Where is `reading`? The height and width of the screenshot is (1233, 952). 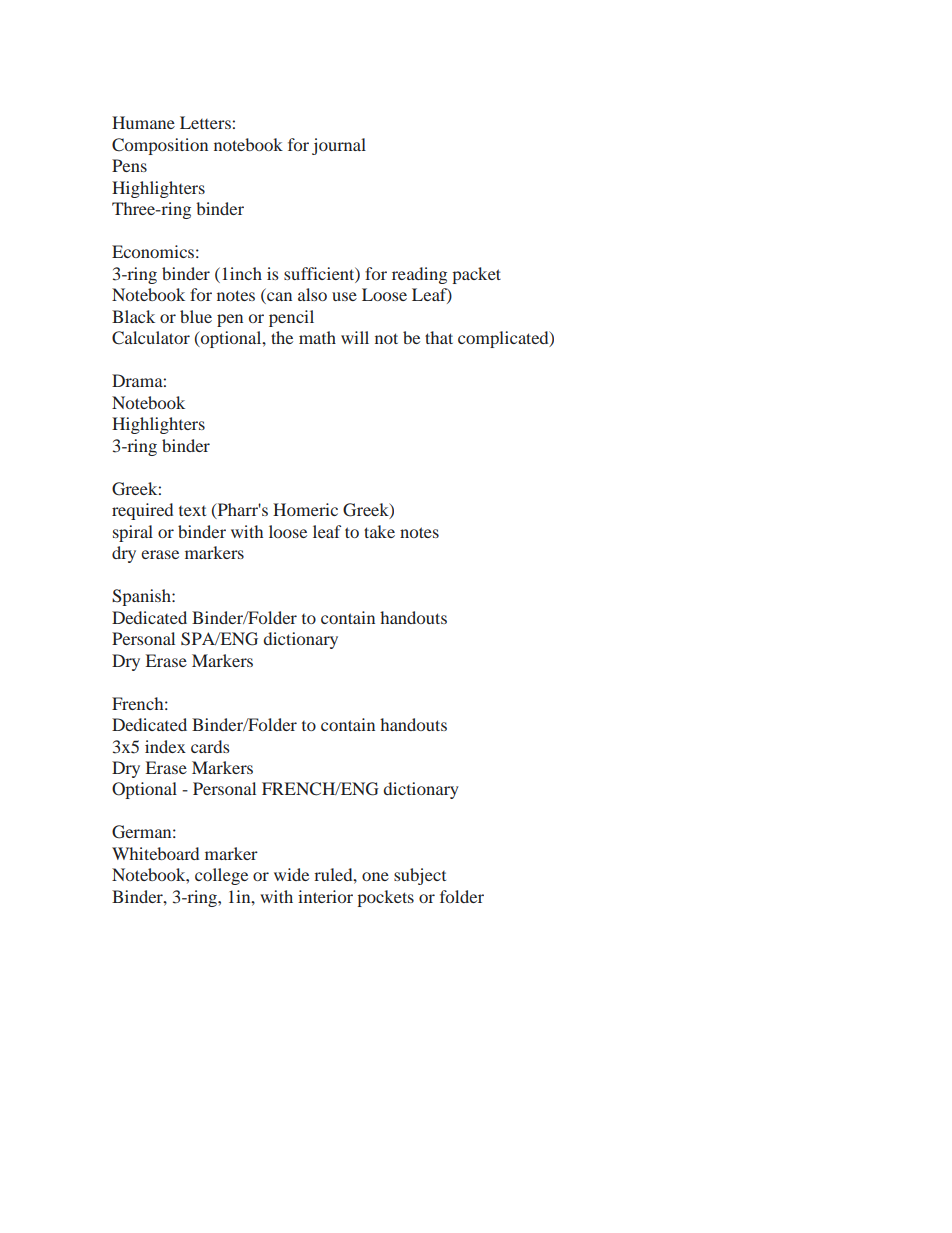
reading is located at coordinates (419, 275).
